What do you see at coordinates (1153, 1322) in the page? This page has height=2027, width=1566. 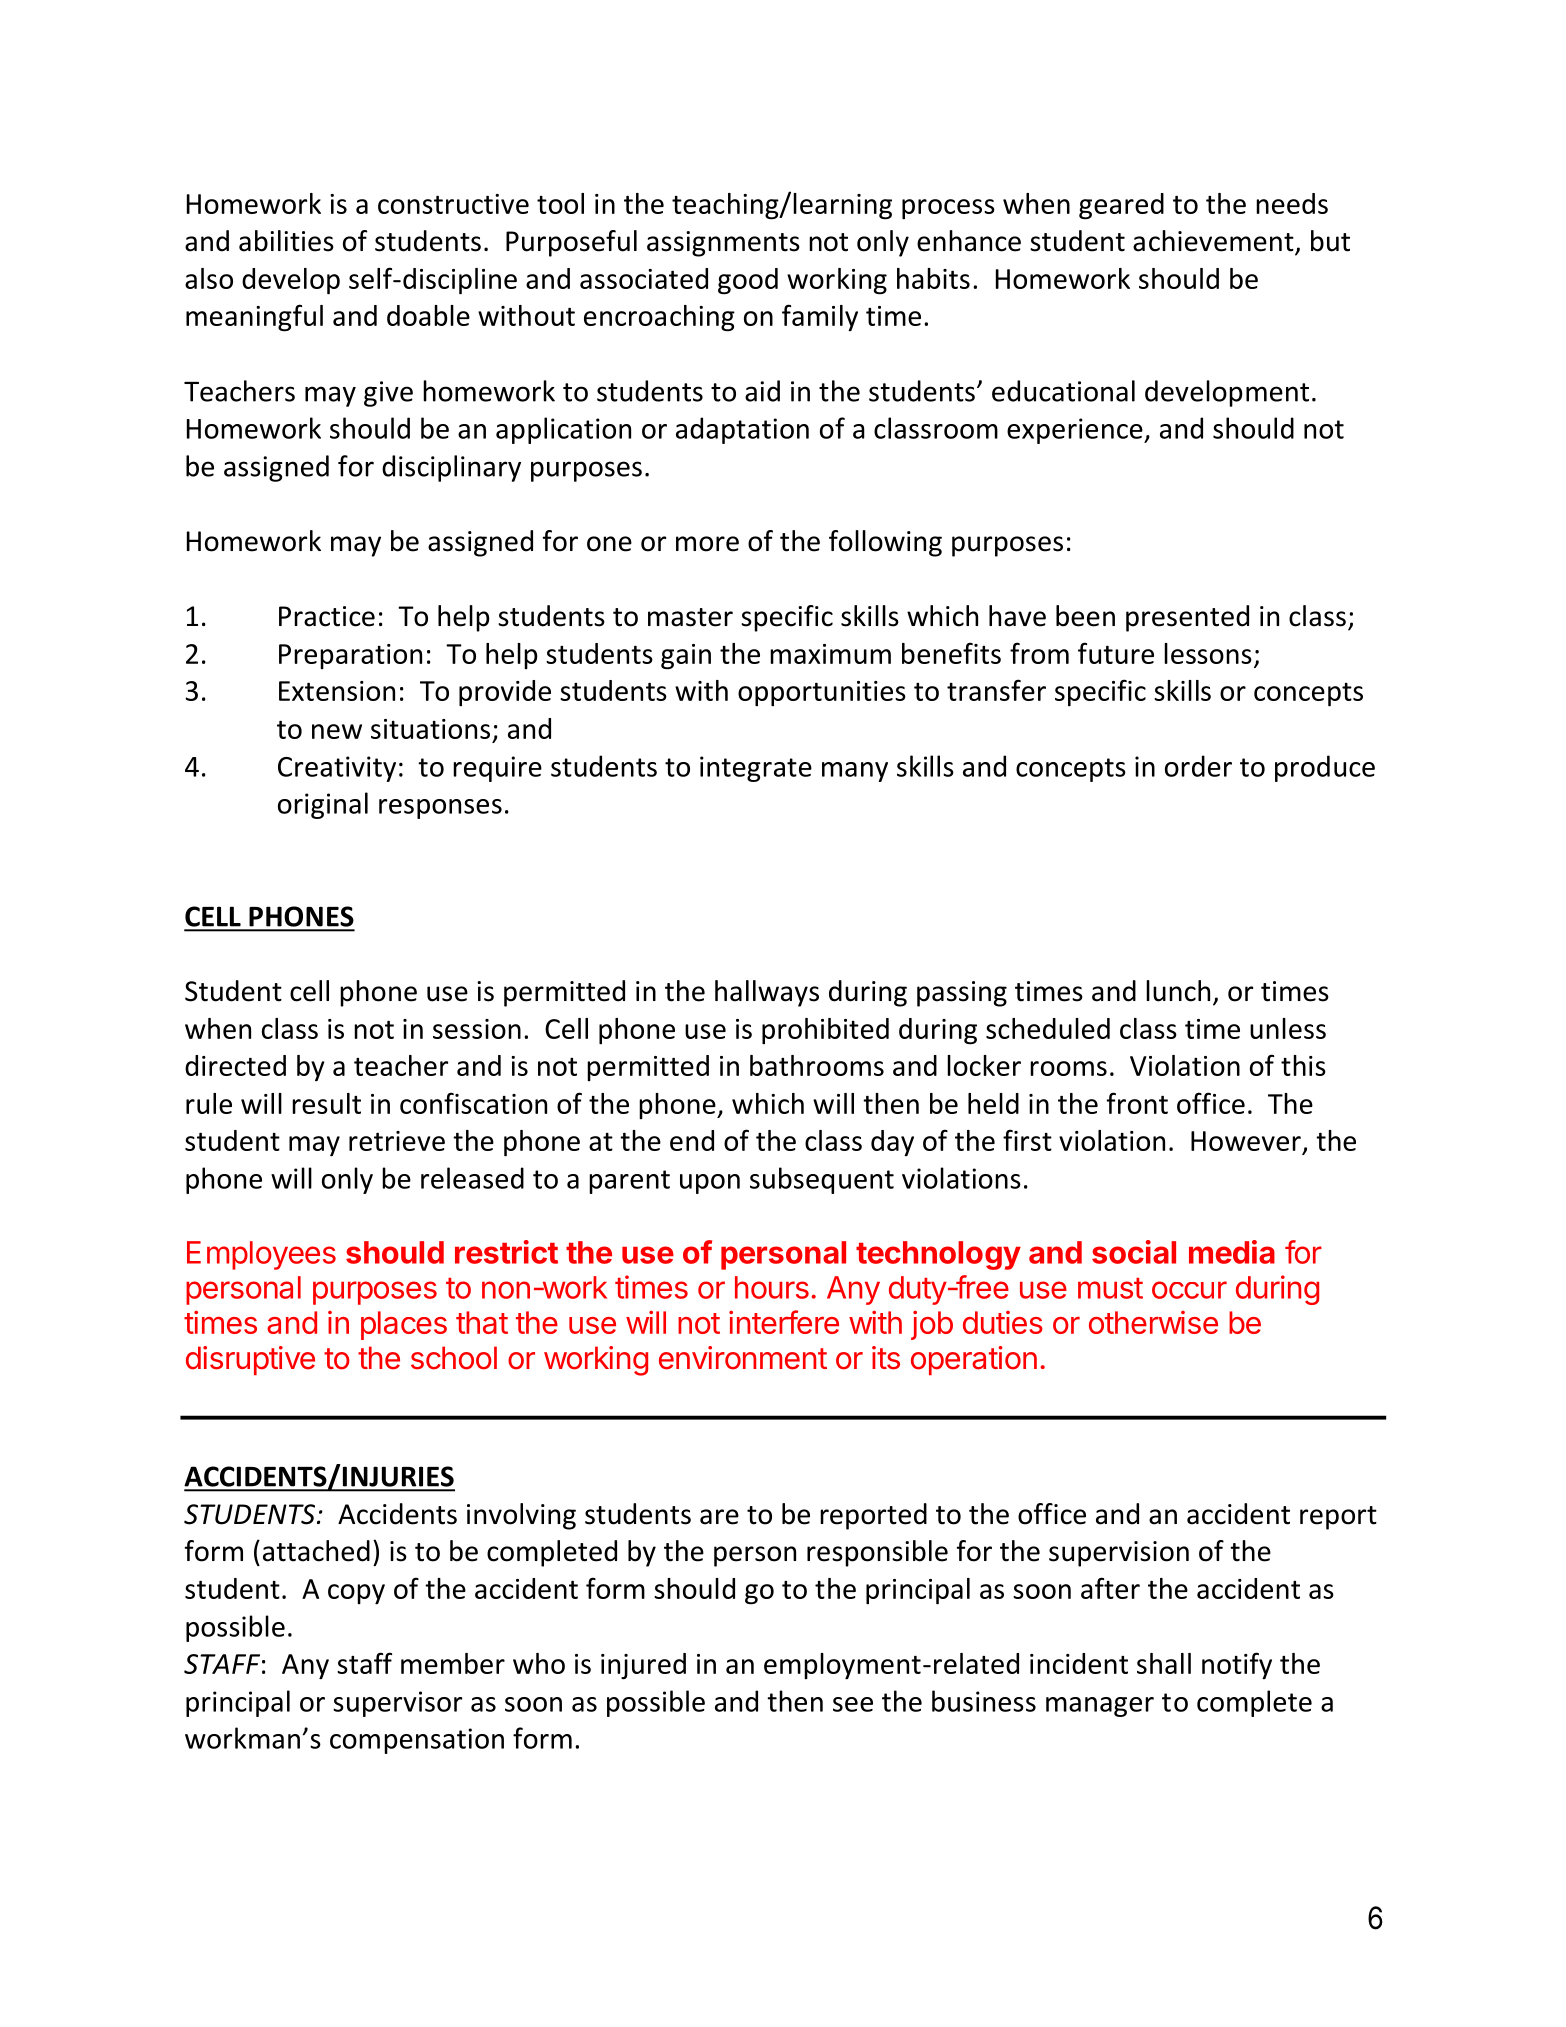 I see `otherwise` at bounding box center [1153, 1322].
